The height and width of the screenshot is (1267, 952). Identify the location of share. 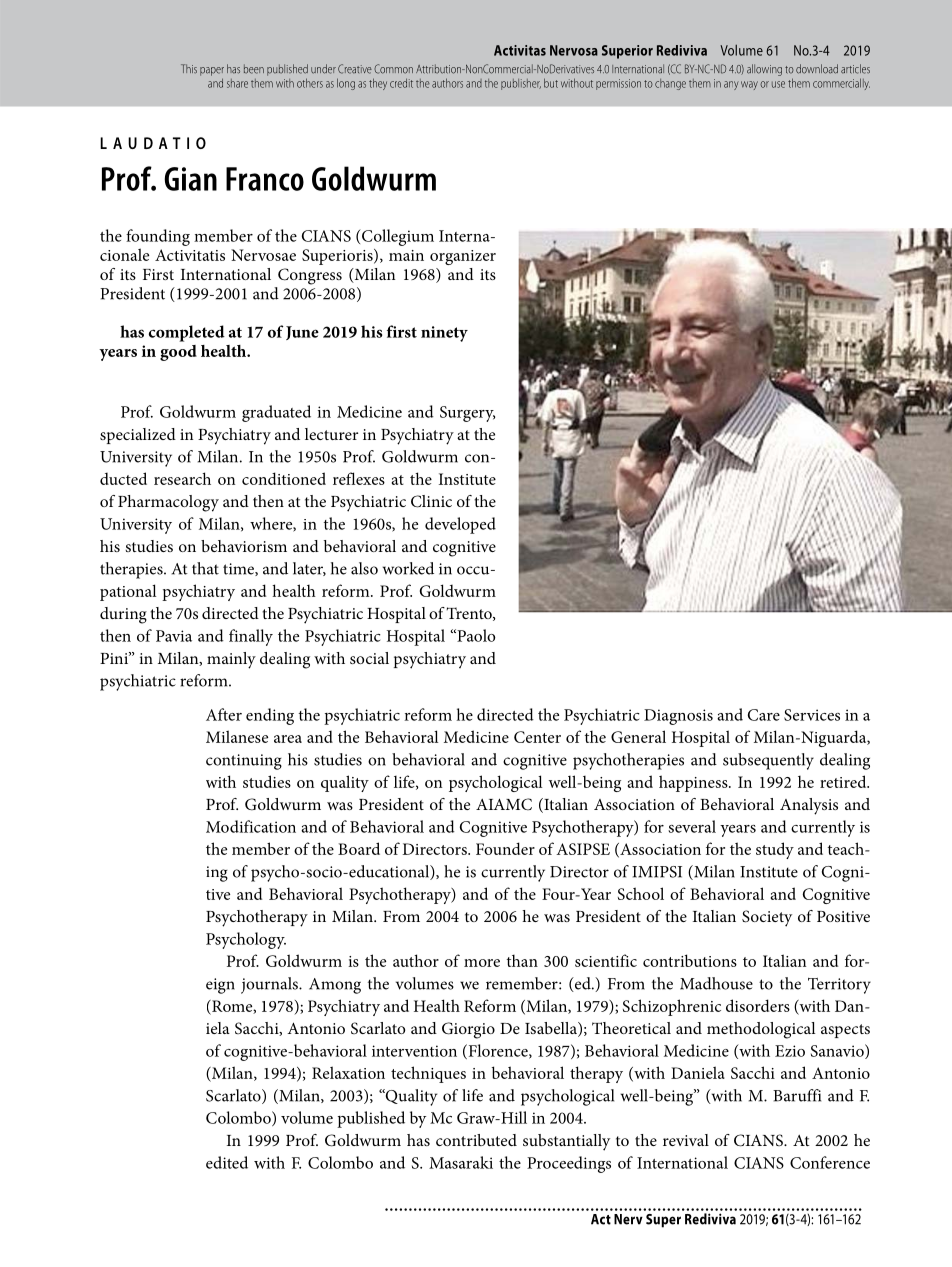
(237, 83).
